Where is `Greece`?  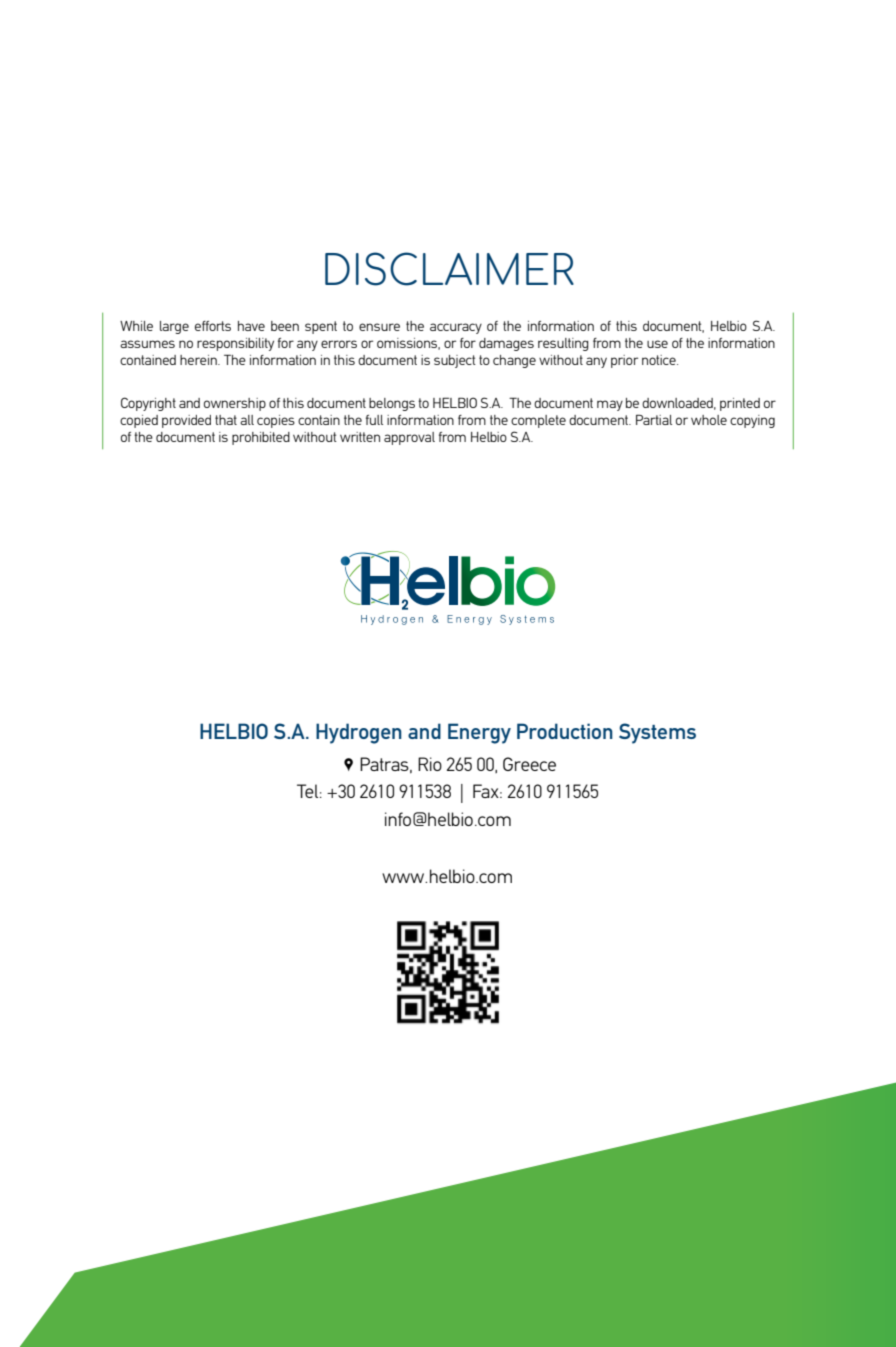
Greece is located at coordinates (529, 764).
